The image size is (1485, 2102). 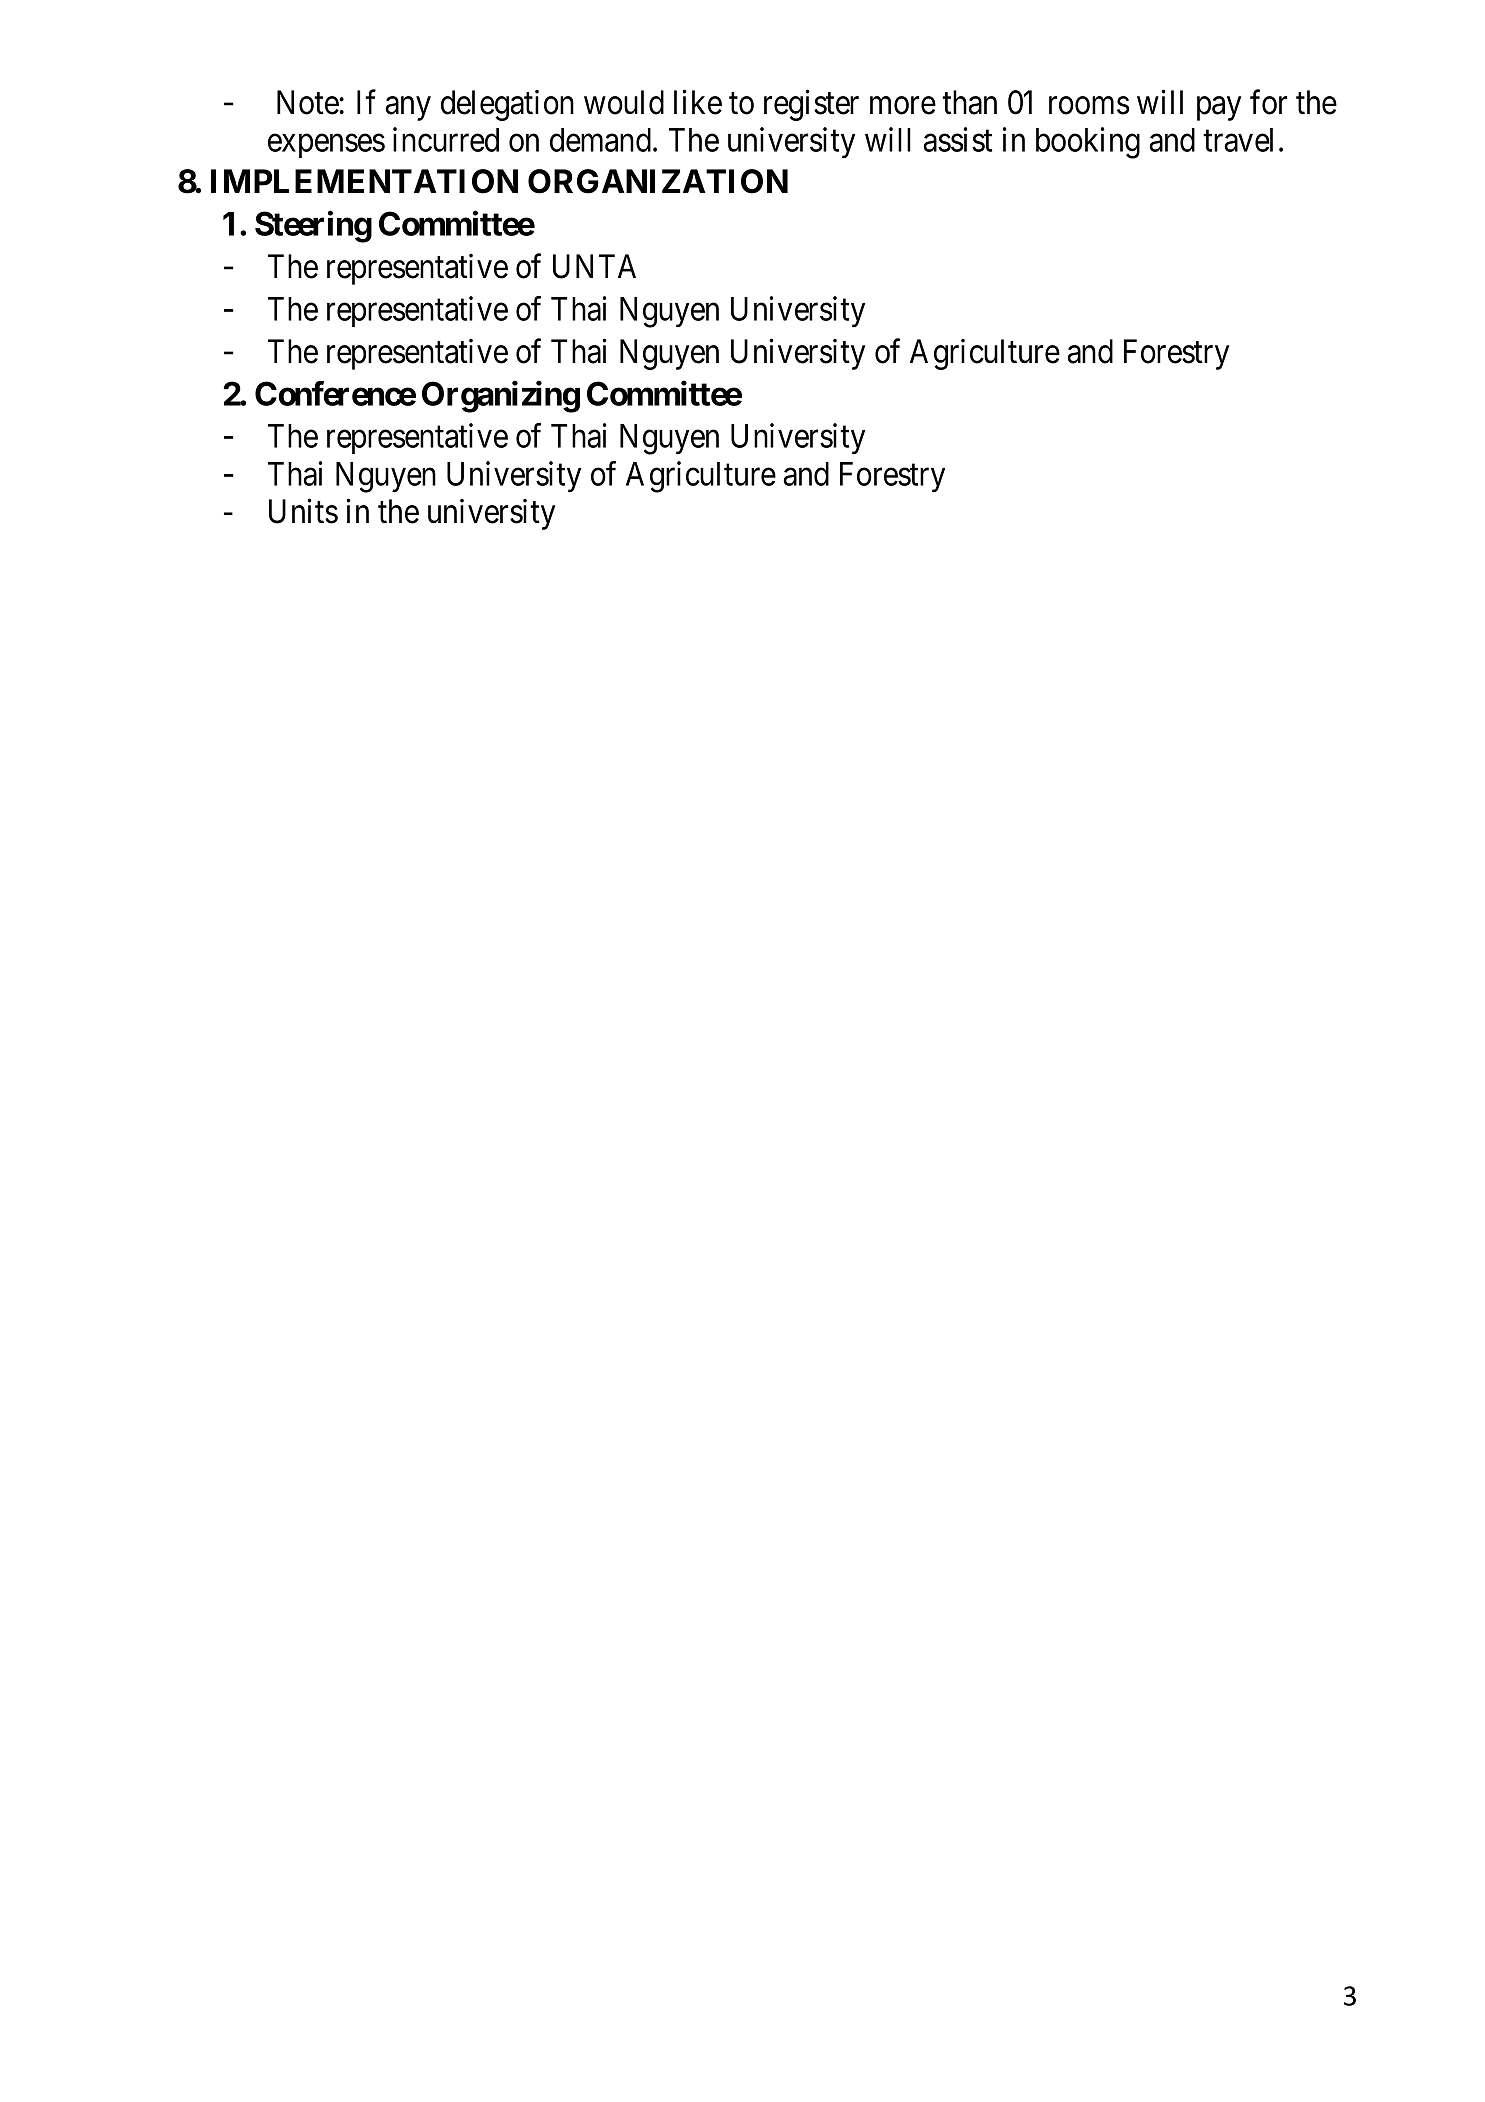 What do you see at coordinates (602, 140) in the document?
I see `demand` at bounding box center [602, 140].
